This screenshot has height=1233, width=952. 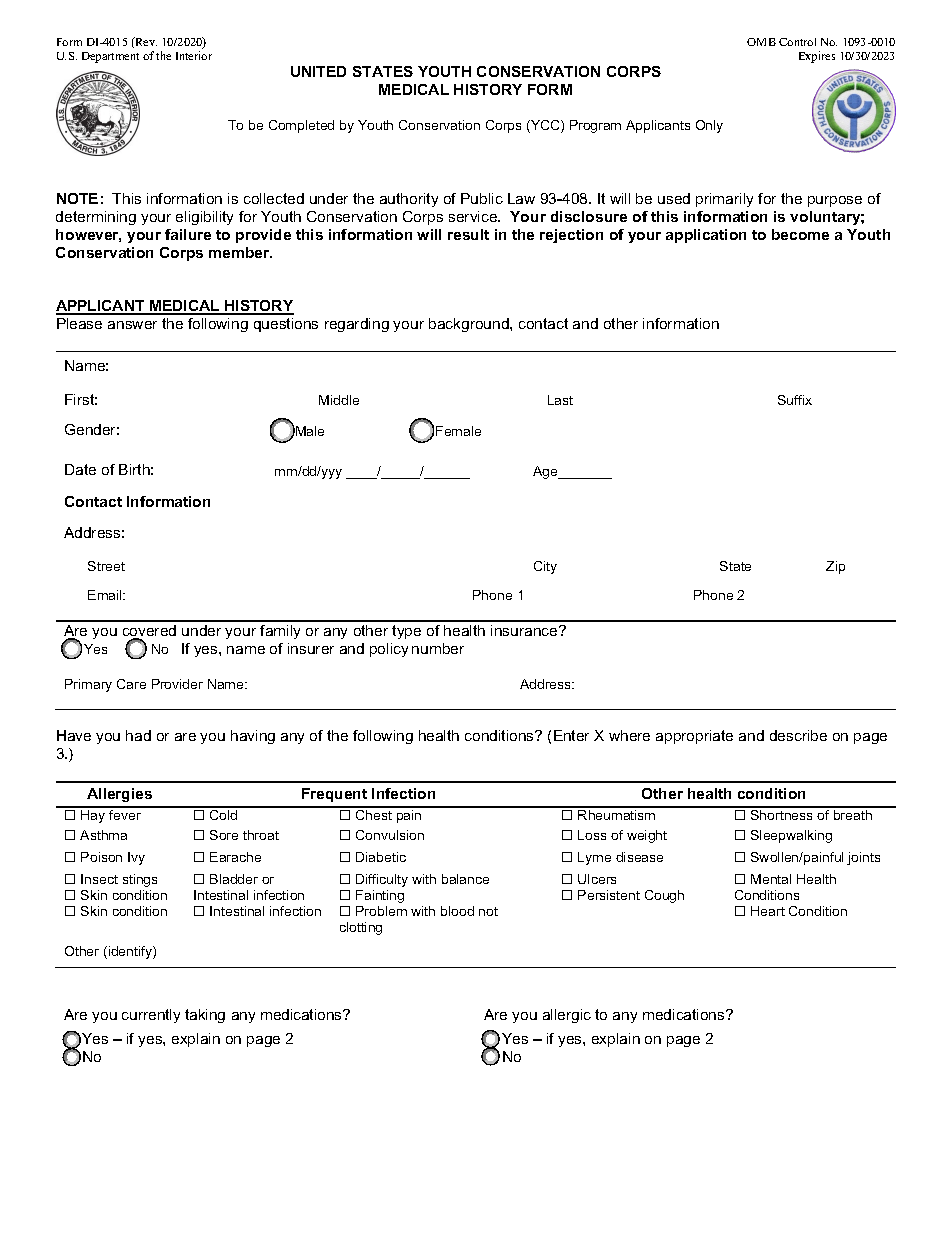 I want to click on Heart, so click(x=768, y=911).
